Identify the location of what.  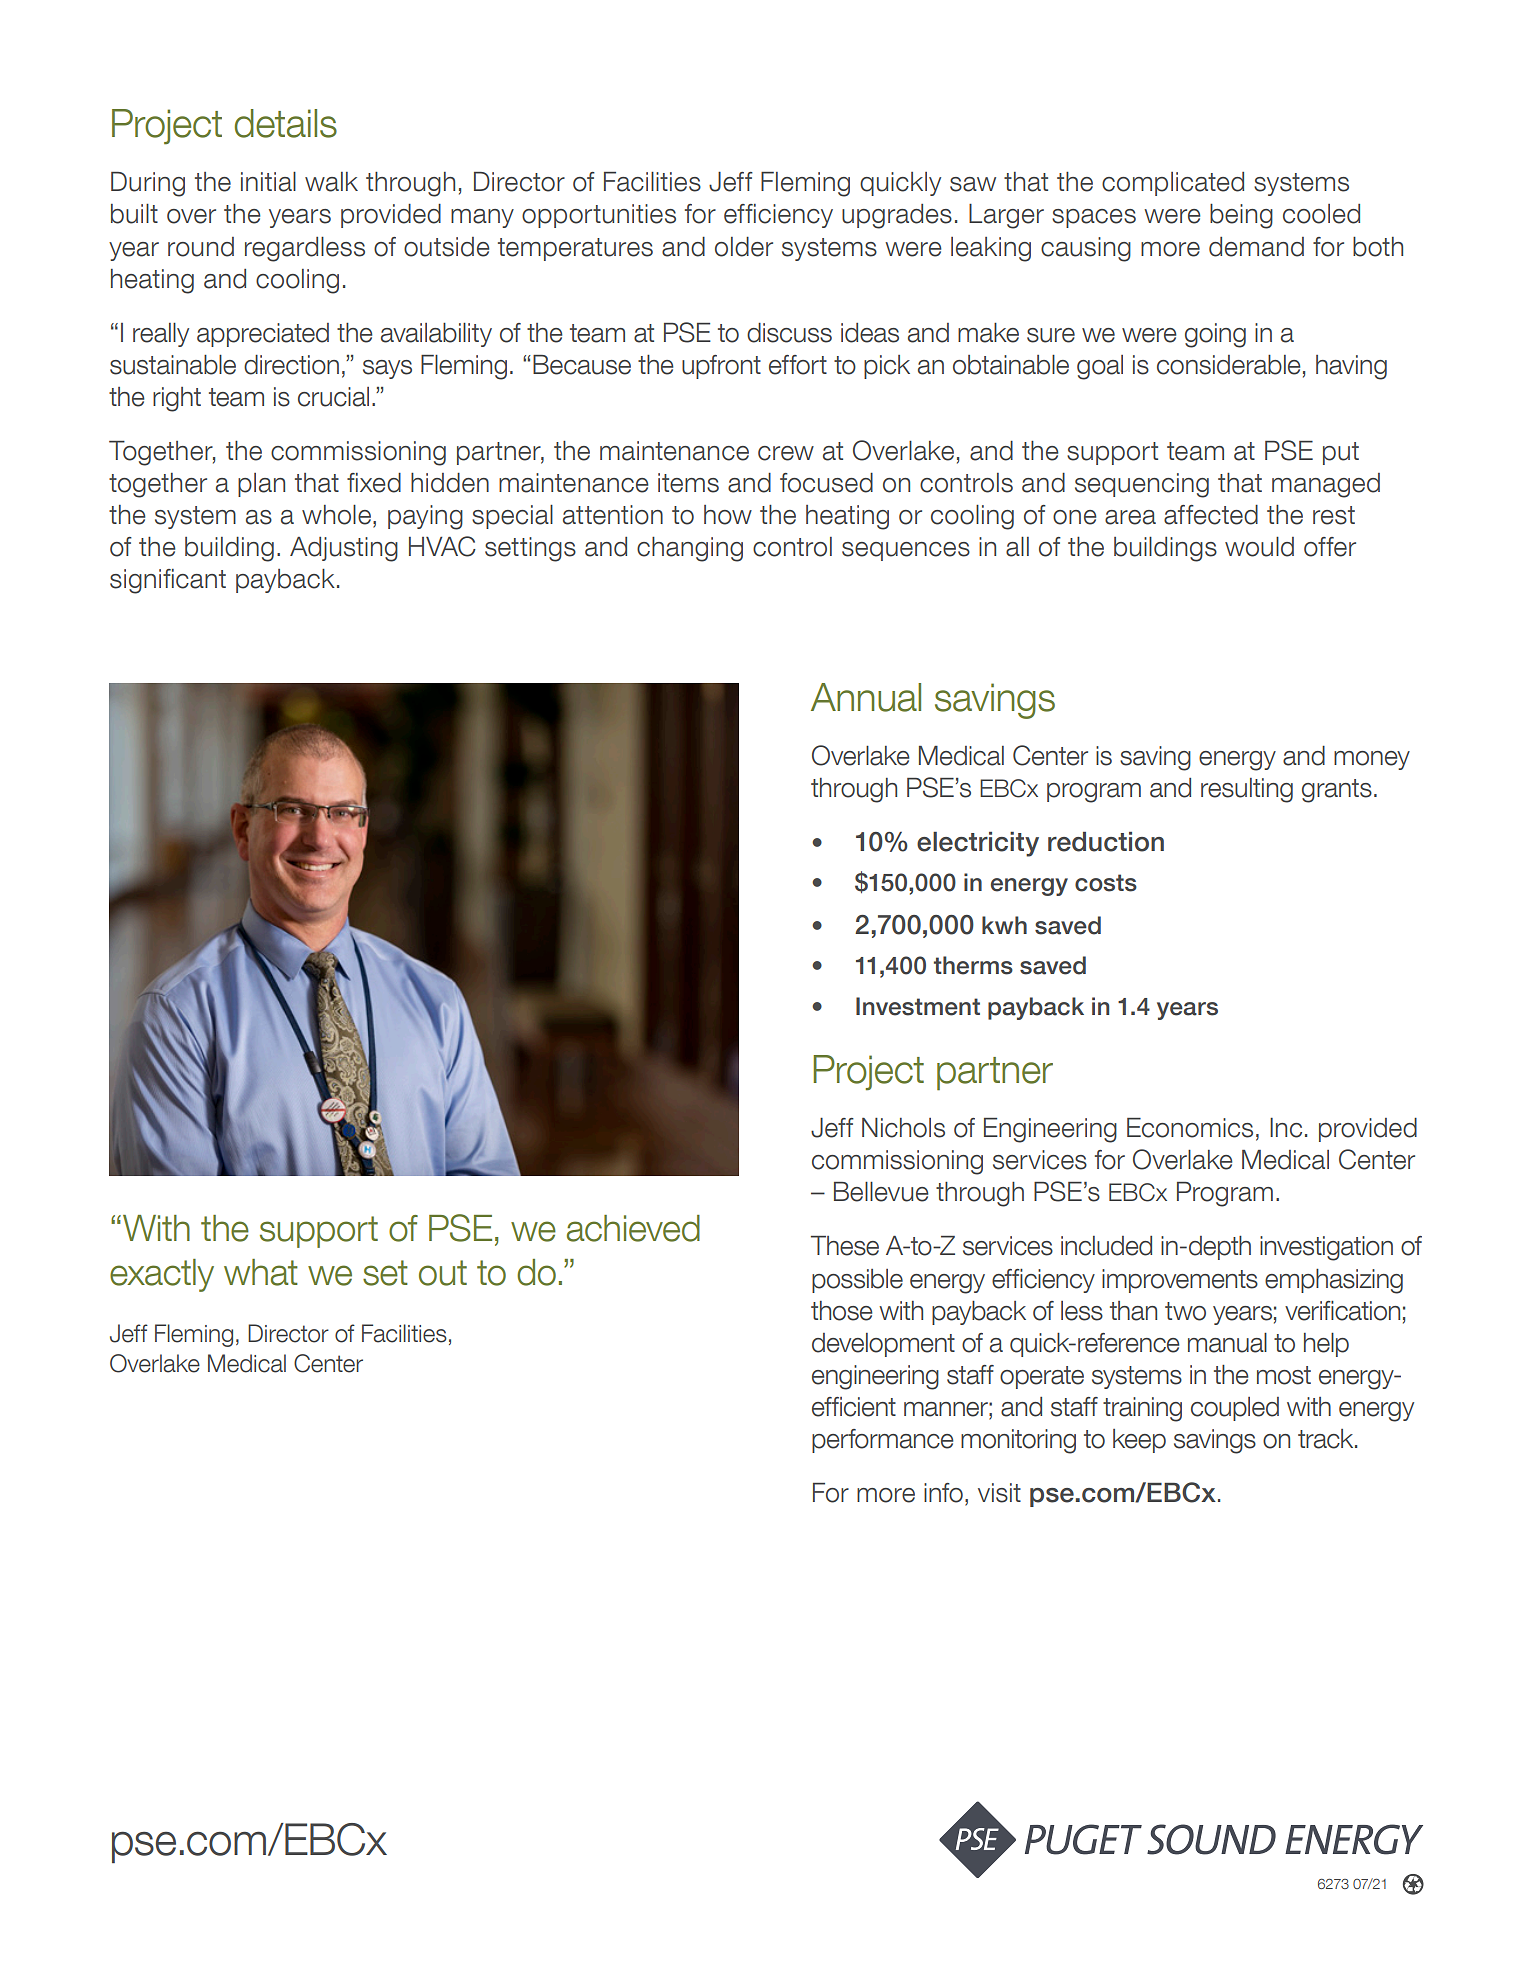
(261, 1272).
